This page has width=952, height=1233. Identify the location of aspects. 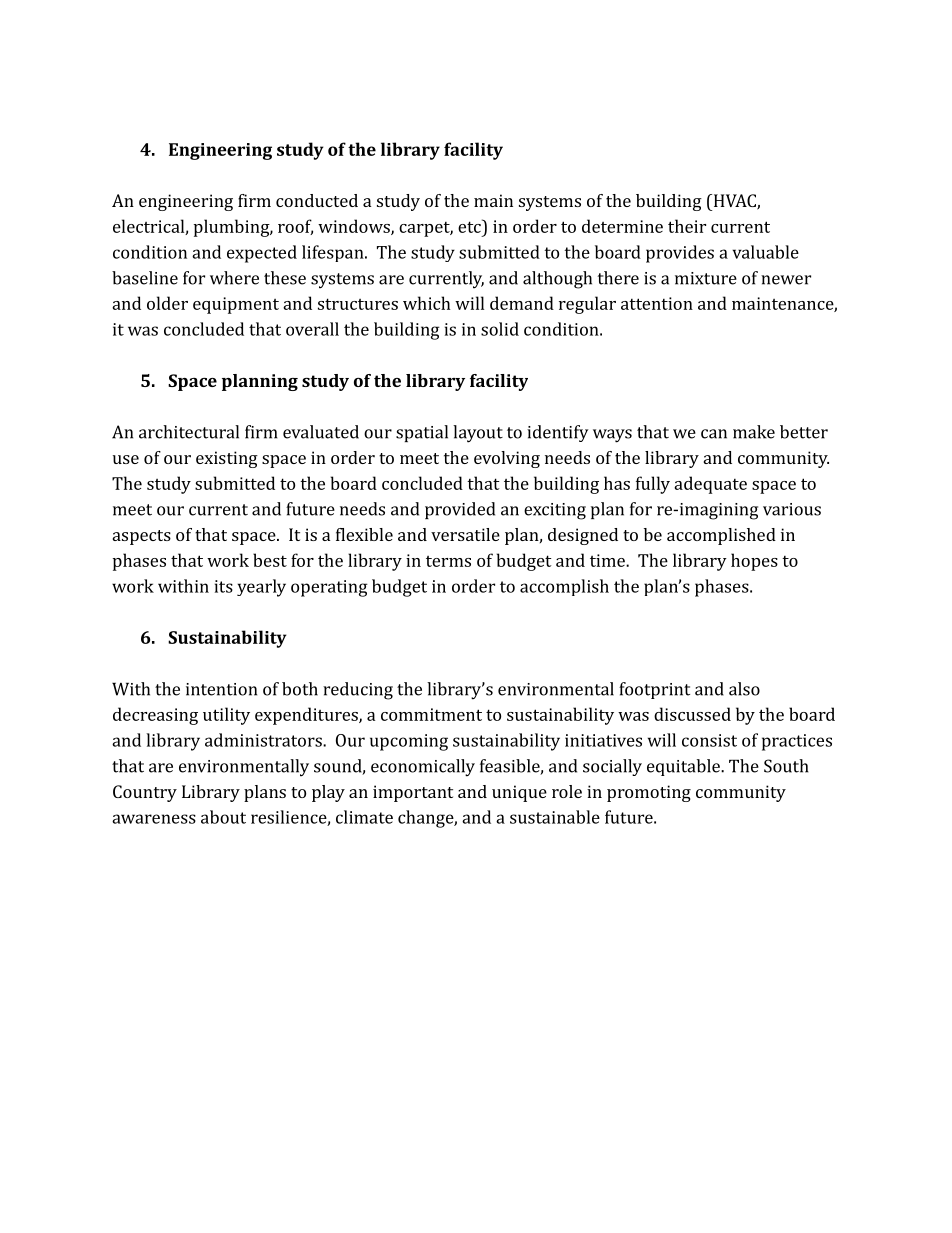
(142, 537).
